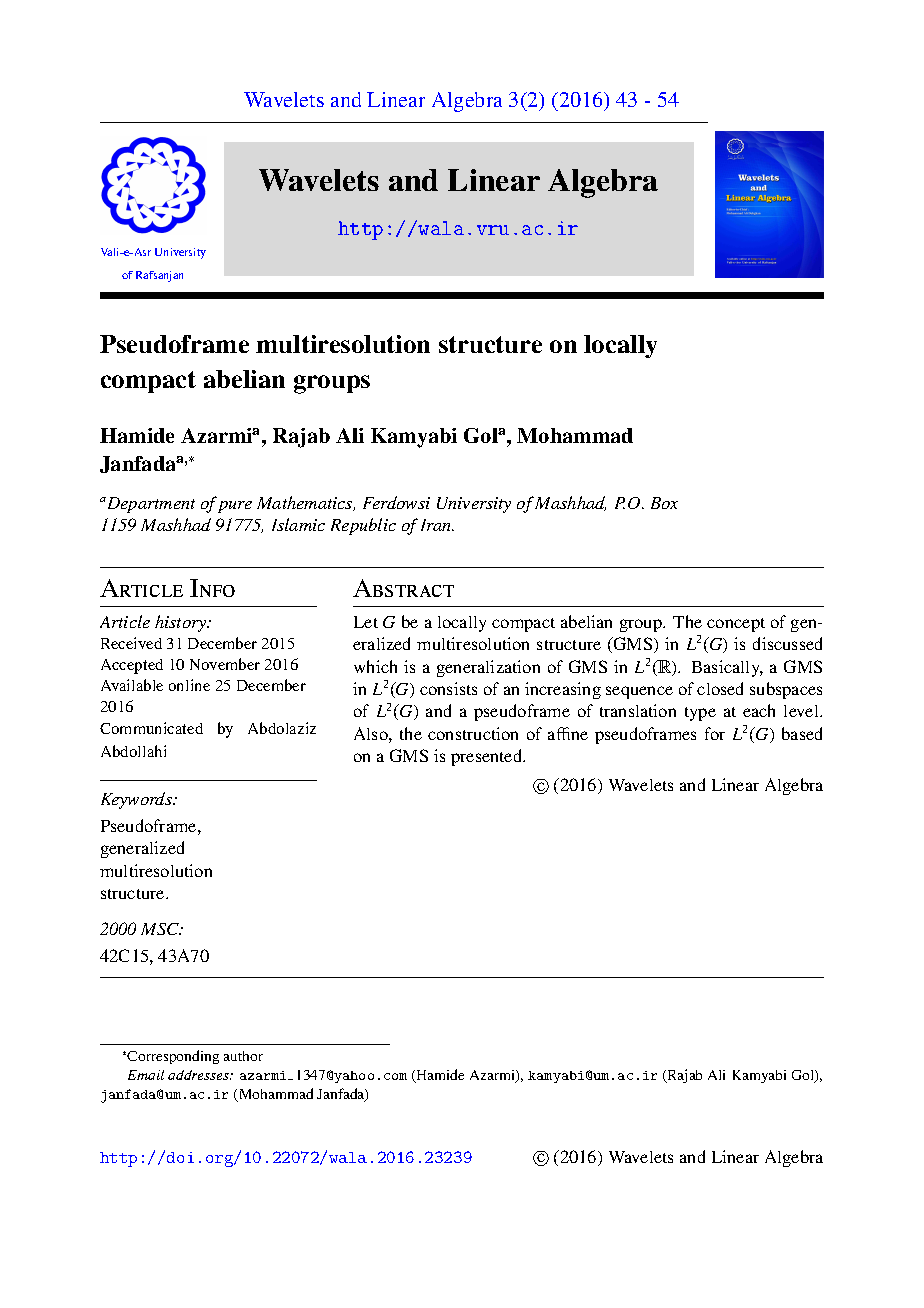 Image resolution: width=924 pixels, height=1308 pixels. I want to click on Box, so click(664, 503).
